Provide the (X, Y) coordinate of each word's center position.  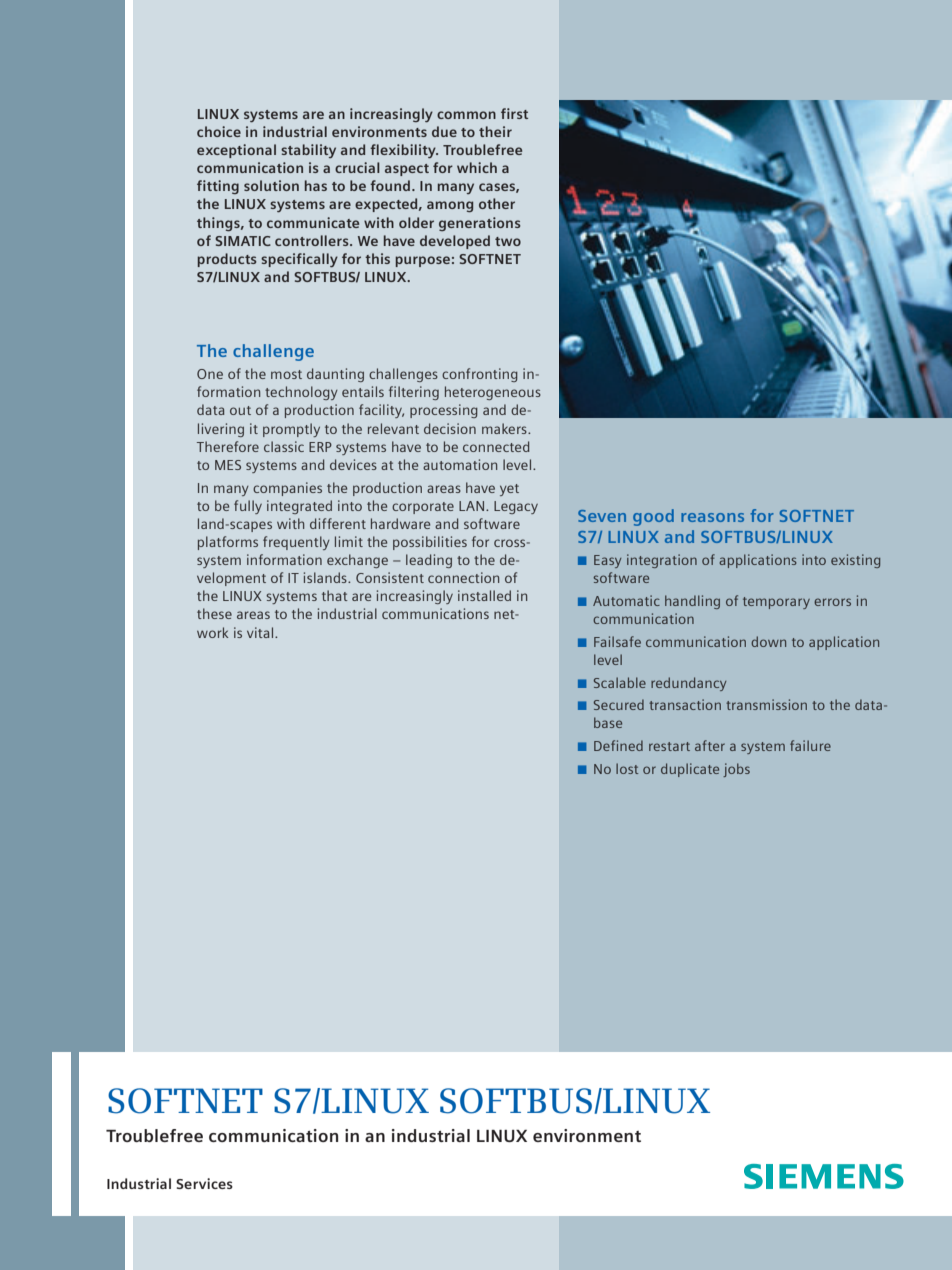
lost (627, 768)
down (768, 641)
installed (484, 595)
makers (505, 428)
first (514, 113)
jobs (736, 770)
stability (308, 151)
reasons (712, 517)
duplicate (690, 770)
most (286, 374)
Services (204, 1183)
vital (261, 632)
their (495, 131)
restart (669, 746)
